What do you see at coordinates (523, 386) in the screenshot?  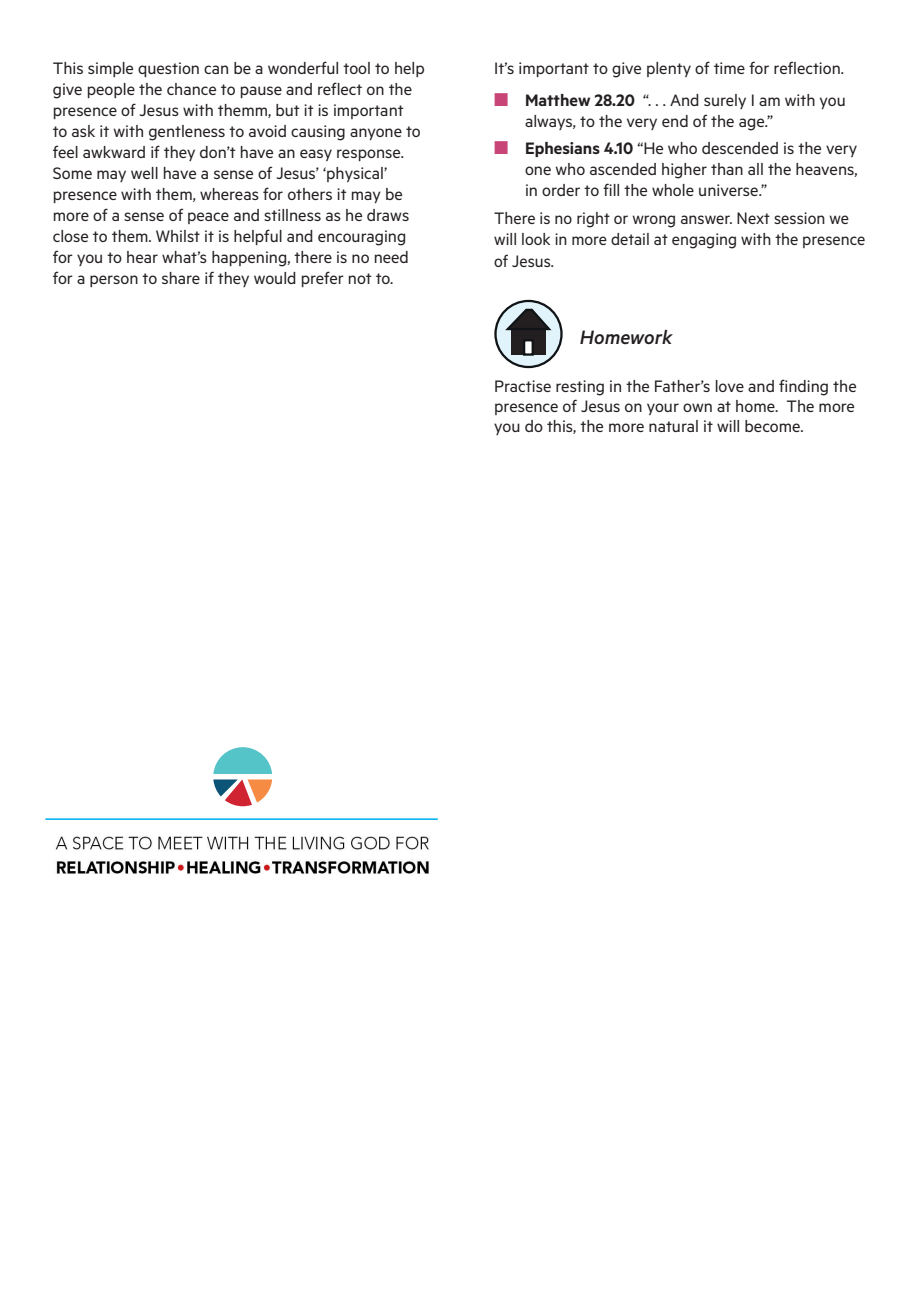 I see `Practise` at bounding box center [523, 386].
